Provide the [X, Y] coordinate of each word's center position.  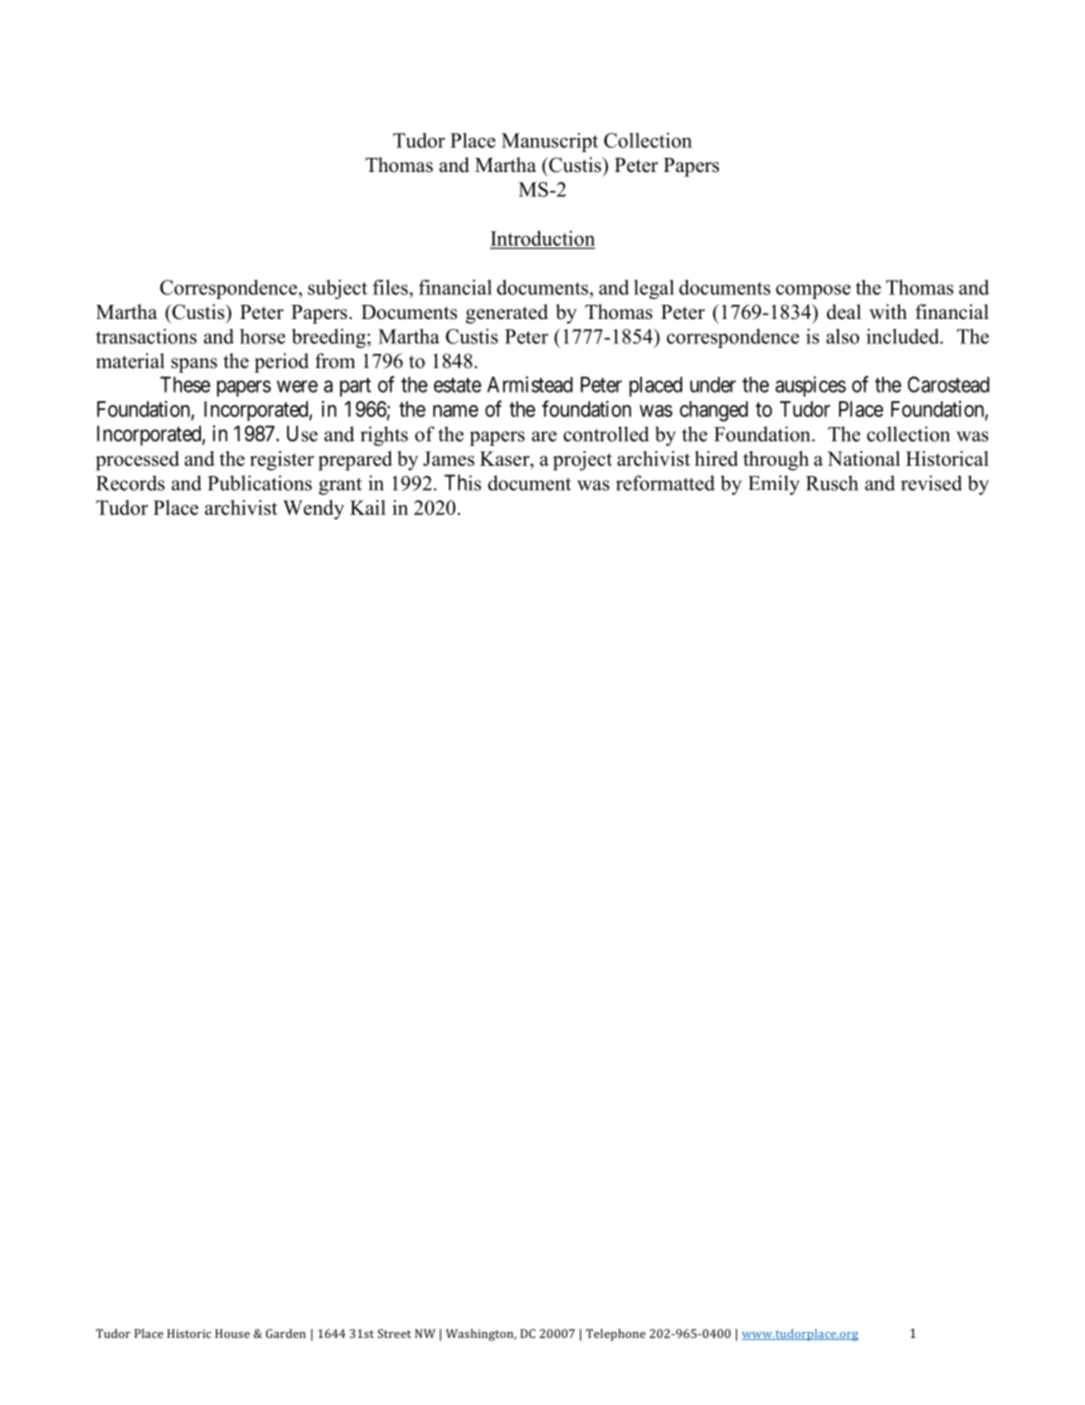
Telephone [616, 1335]
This [462, 482]
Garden [286, 1333]
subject [337, 289]
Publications [260, 483]
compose [813, 291]
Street [394, 1333]
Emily [774, 485]
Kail [368, 507]
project [582, 461]
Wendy [313, 510]
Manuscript [550, 142]
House [232, 1333]
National [863, 458]
